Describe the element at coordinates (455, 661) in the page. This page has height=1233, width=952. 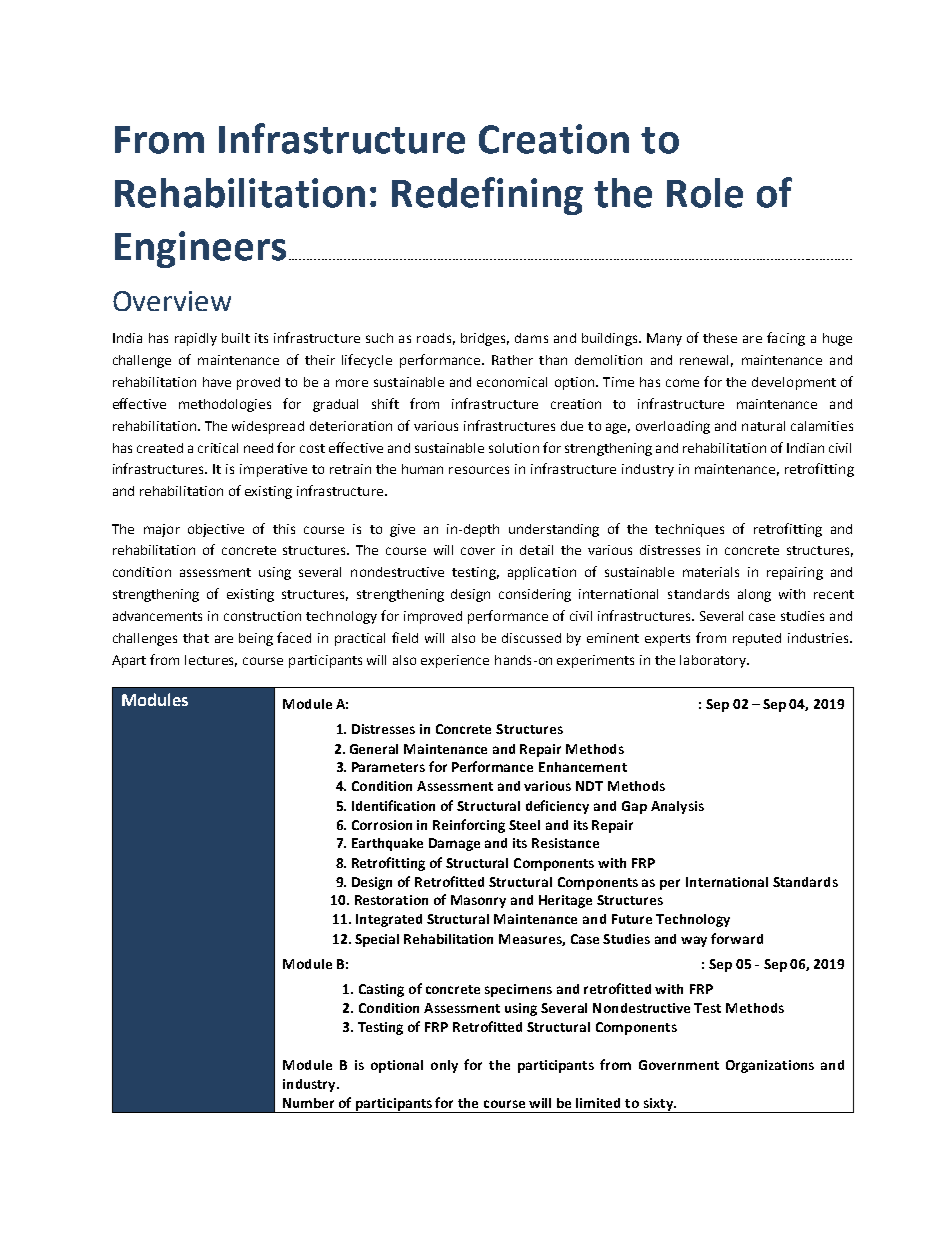
I see `experience` at that location.
